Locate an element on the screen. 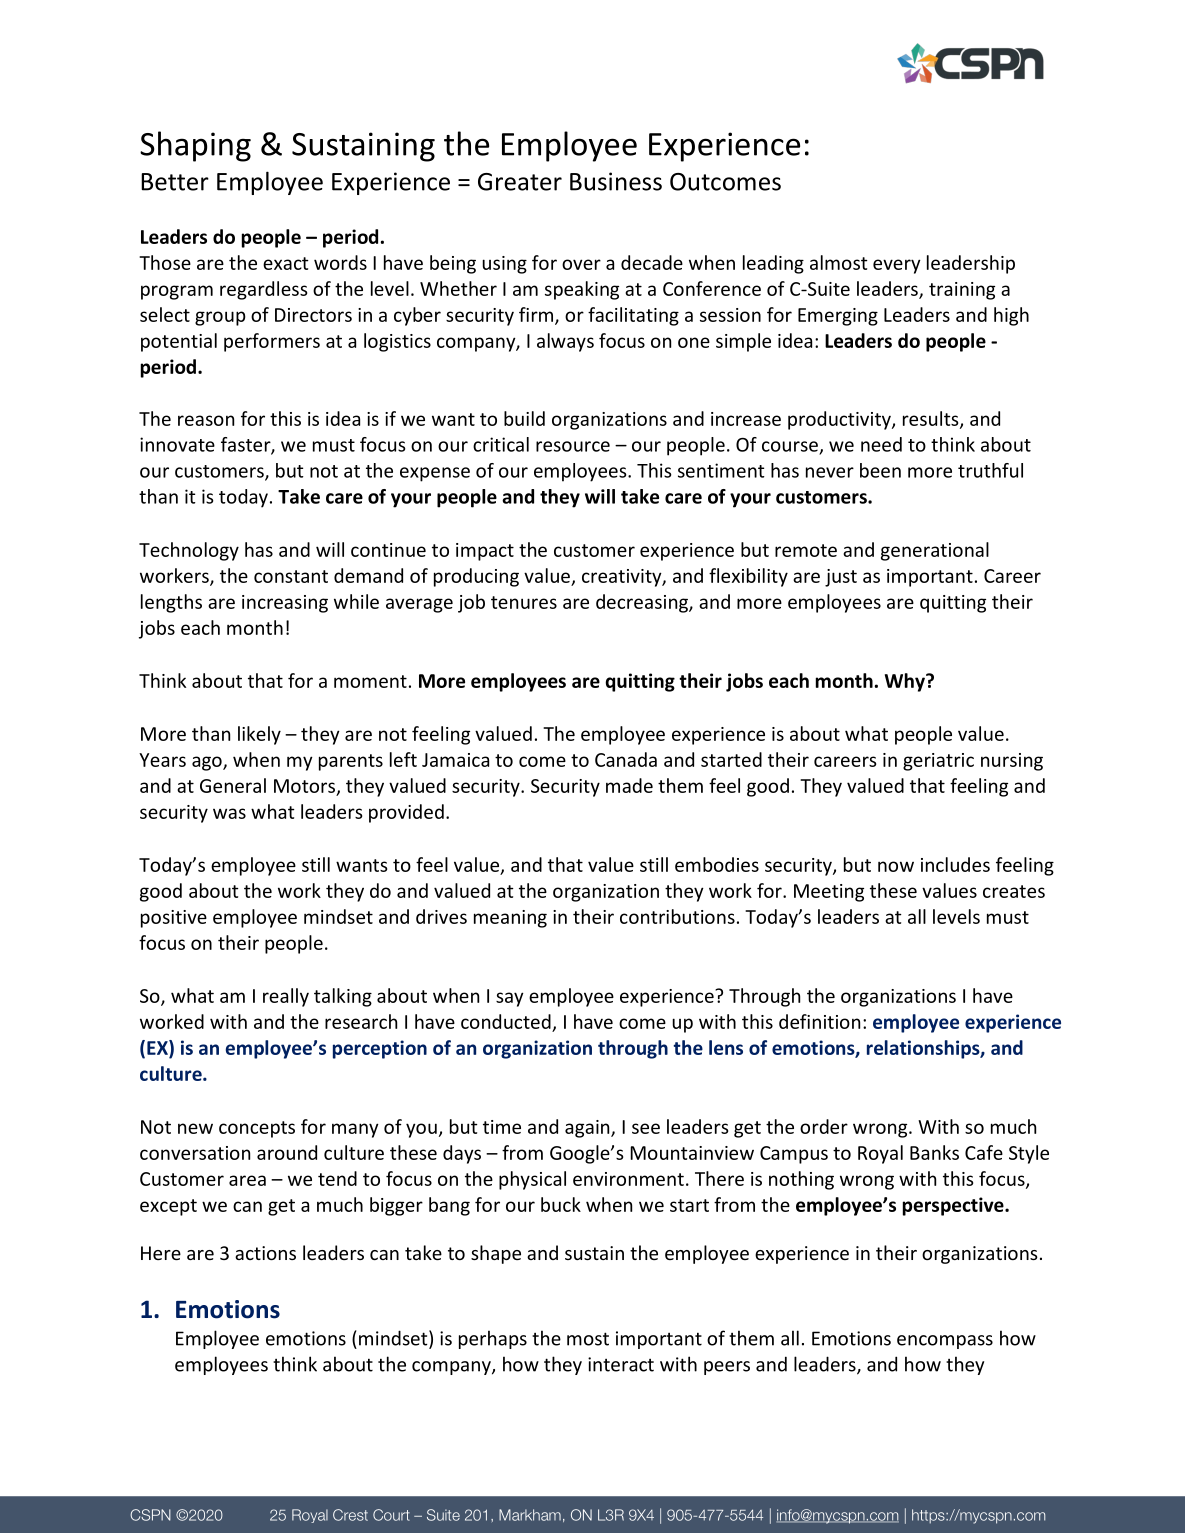  made is located at coordinates (629, 785).
